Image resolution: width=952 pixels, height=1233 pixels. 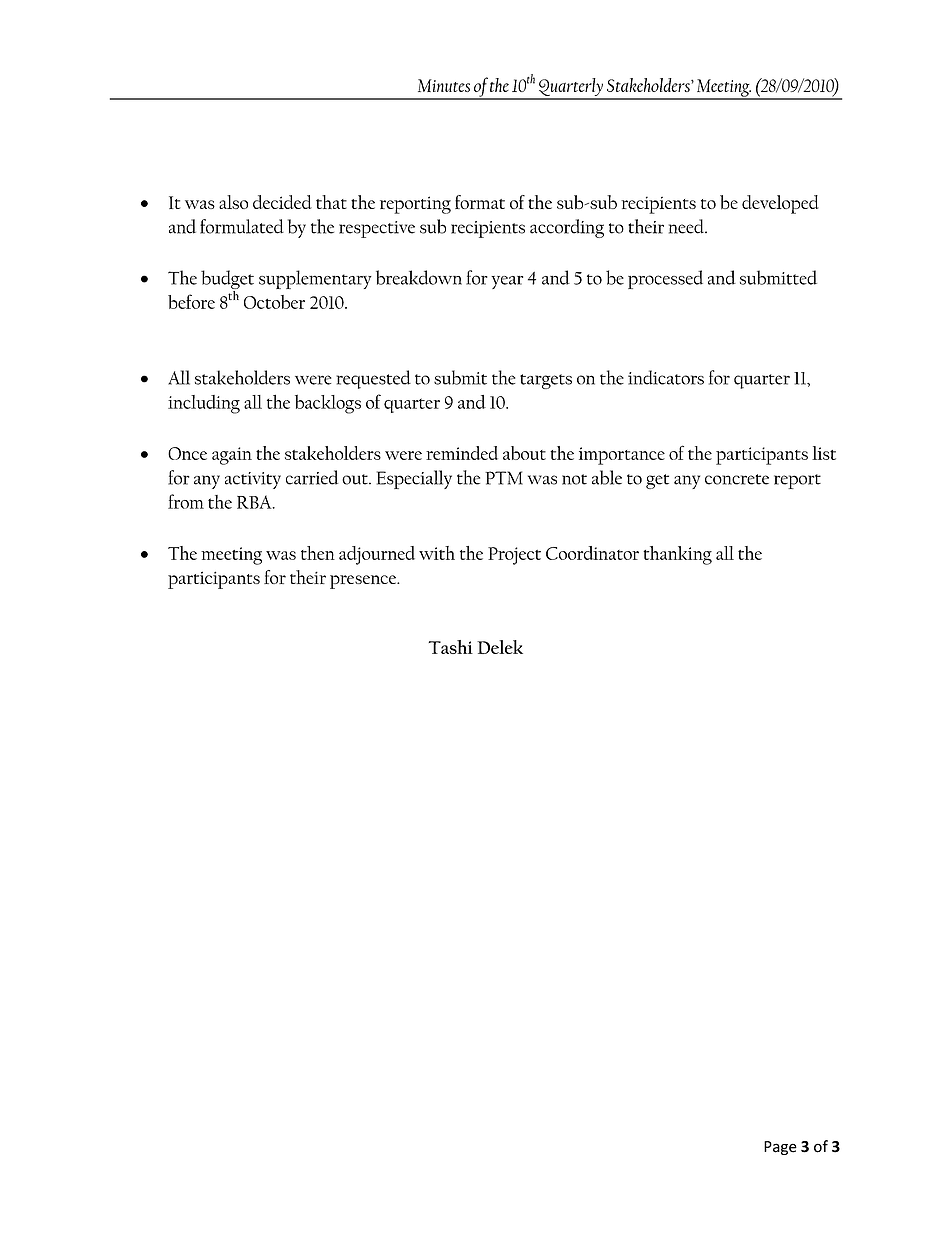 What do you see at coordinates (444, 85) in the screenshot?
I see `Minutes` at bounding box center [444, 85].
